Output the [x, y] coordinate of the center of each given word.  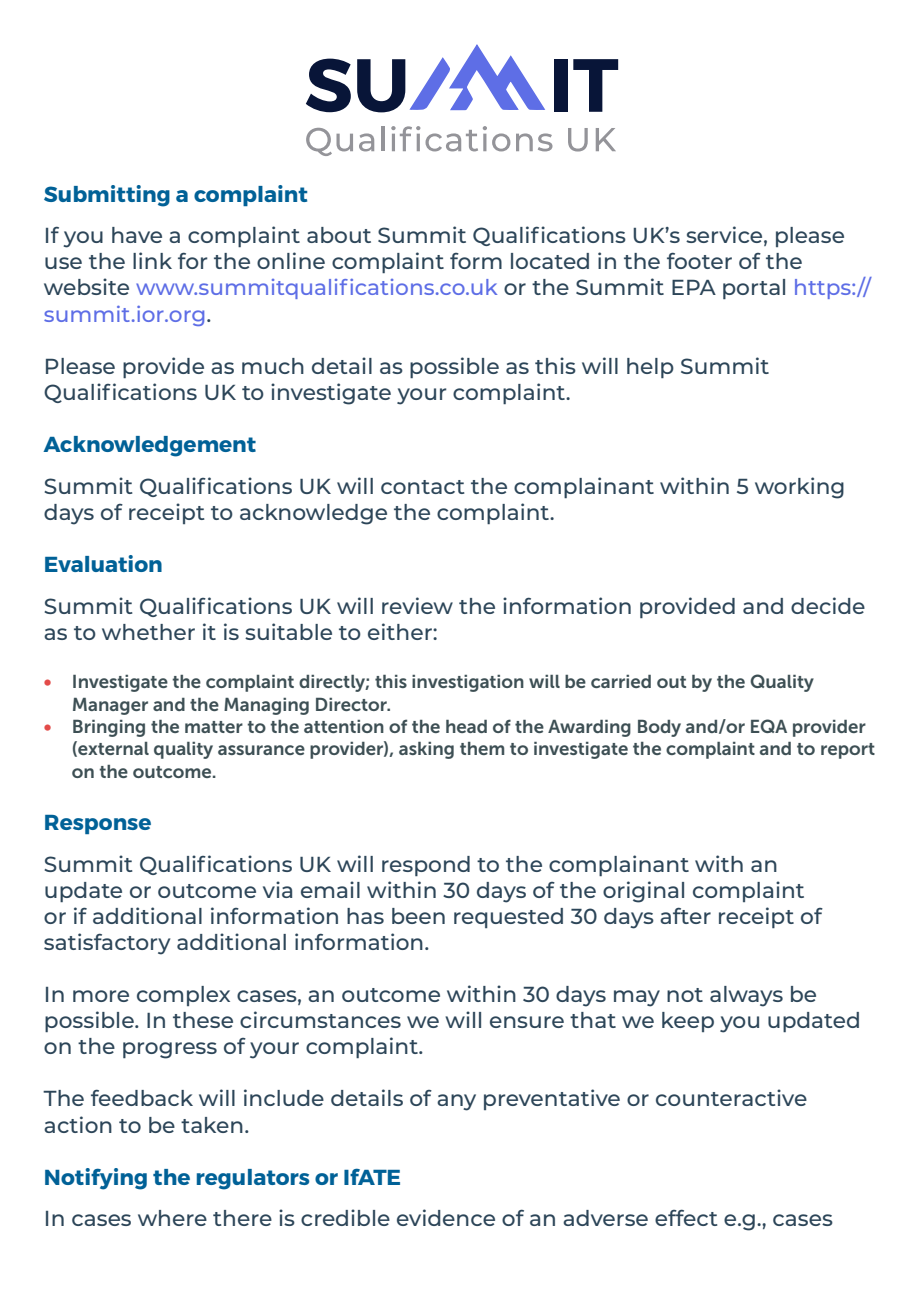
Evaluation [103, 563]
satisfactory [107, 944]
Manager [110, 706]
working [799, 488]
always [746, 996]
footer [699, 260]
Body [659, 728]
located [550, 261]
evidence [446, 1217]
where [172, 1218]
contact [422, 487]
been [418, 916]
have [137, 235]
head [466, 726]
